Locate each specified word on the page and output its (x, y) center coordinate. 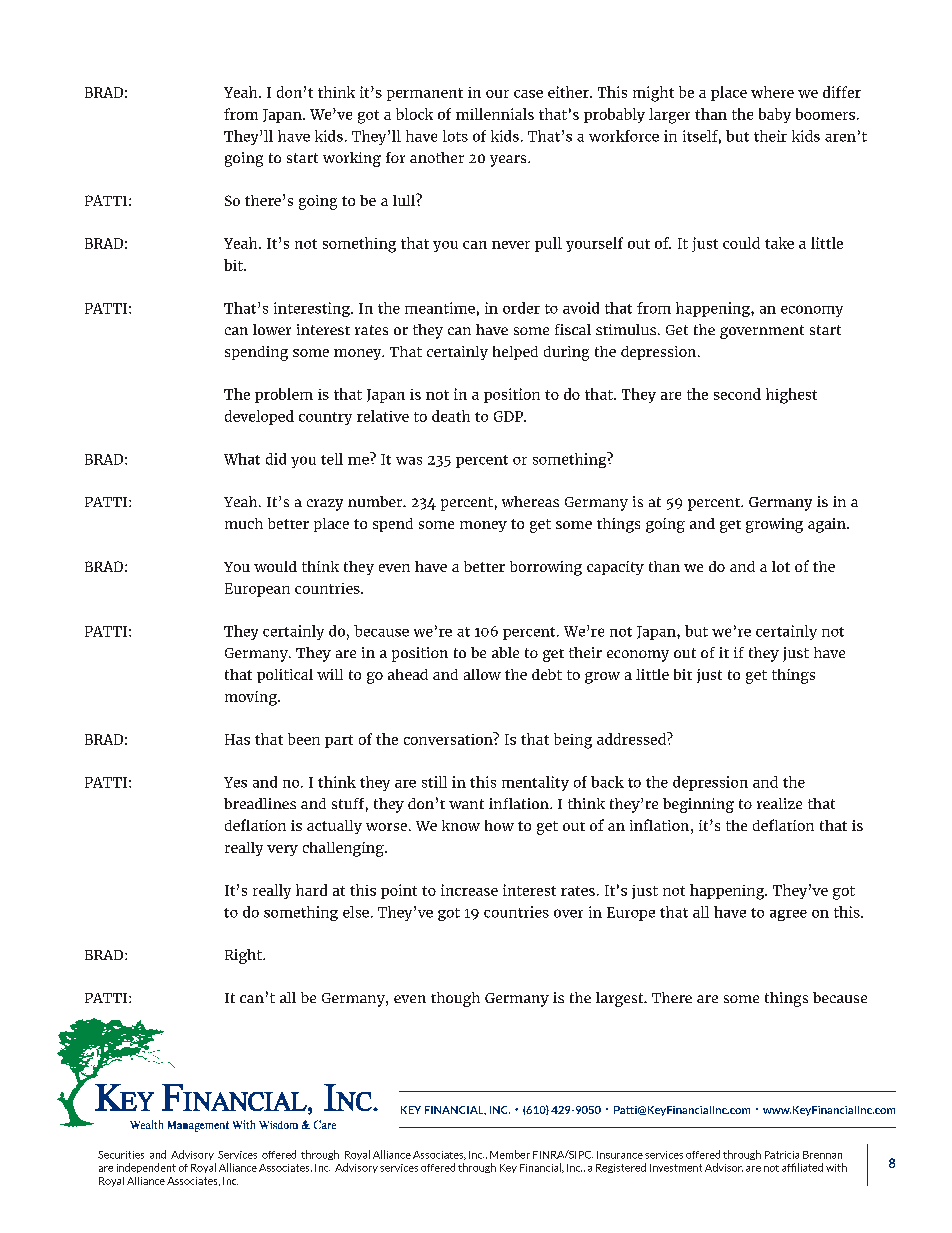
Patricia (782, 1155)
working (352, 159)
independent (146, 1168)
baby (775, 115)
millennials (495, 114)
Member (510, 1154)
